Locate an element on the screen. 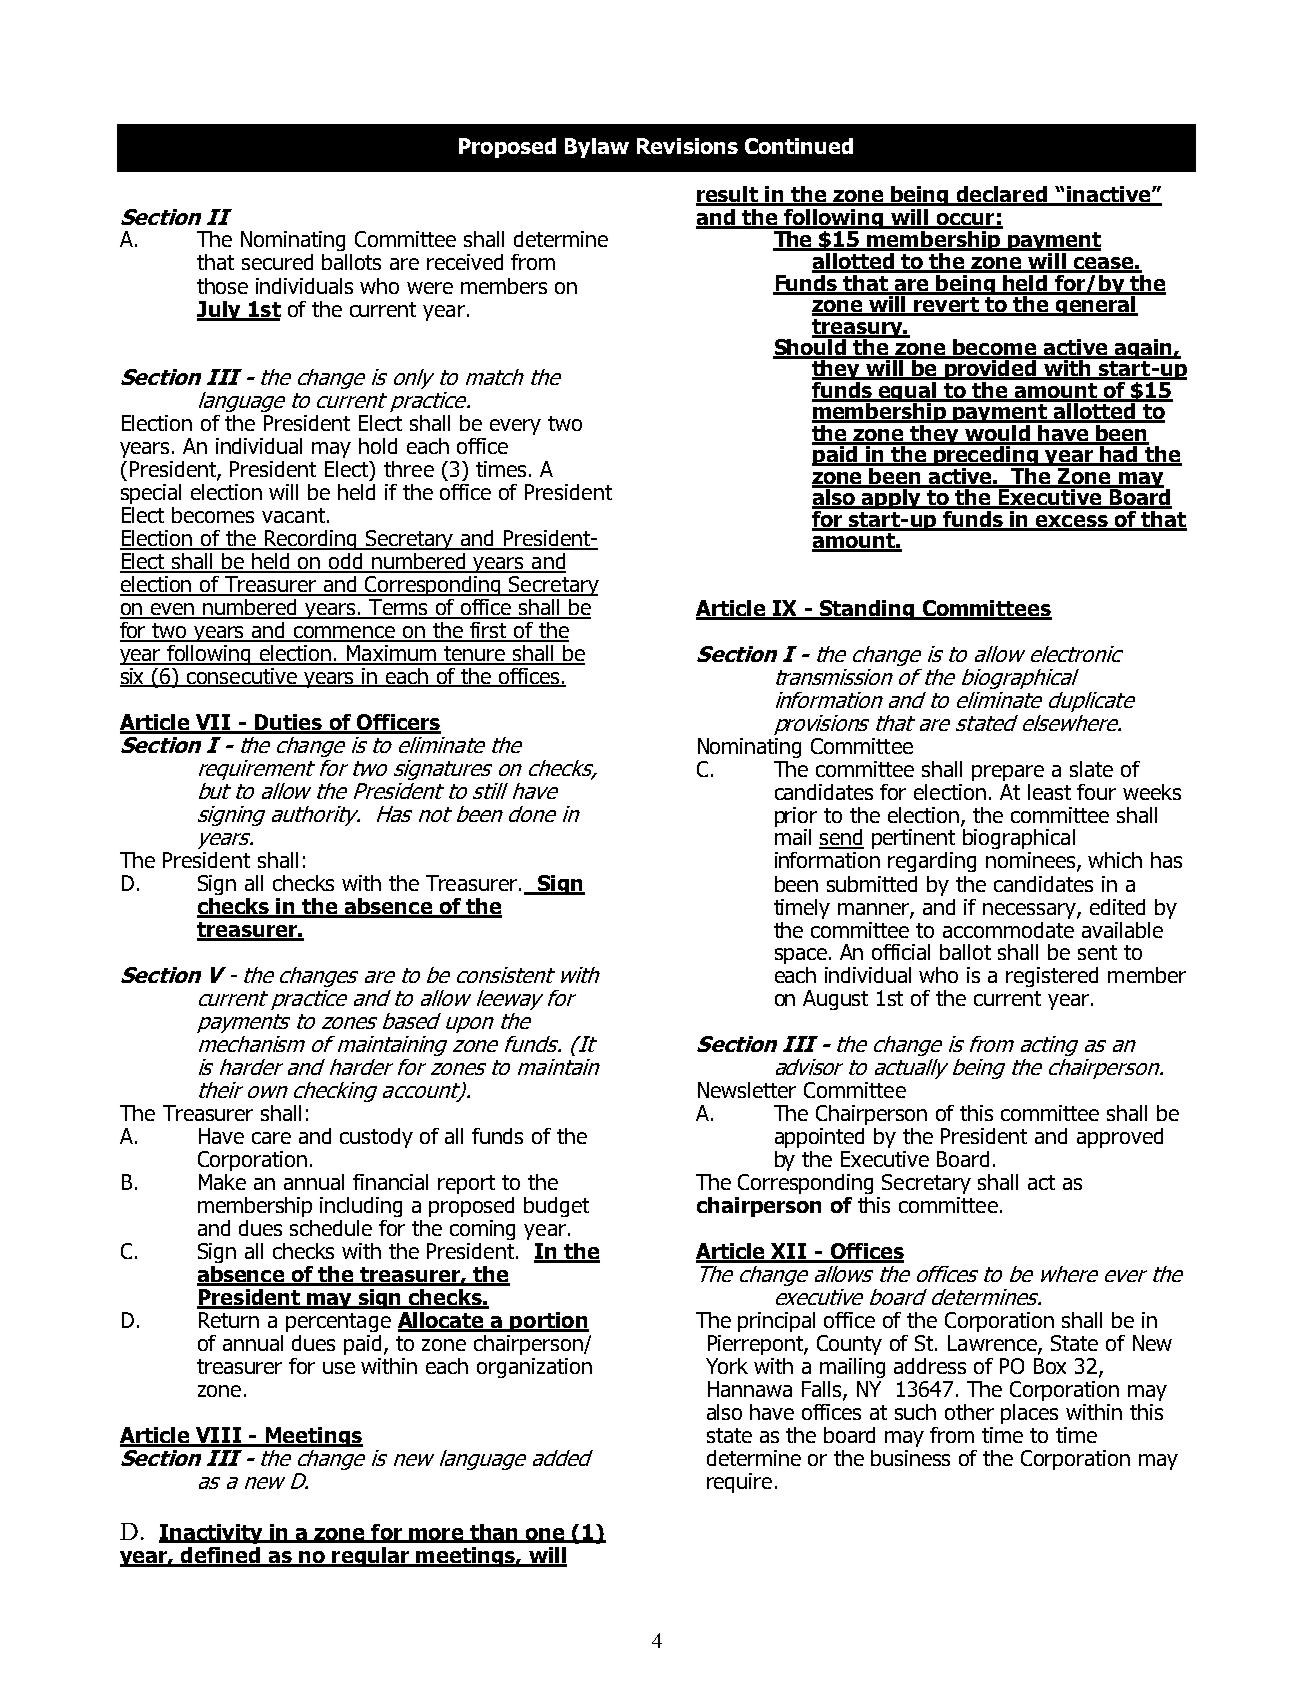 Image resolution: width=1314 pixels, height=1701 pixels. secured is located at coordinates (277, 262).
